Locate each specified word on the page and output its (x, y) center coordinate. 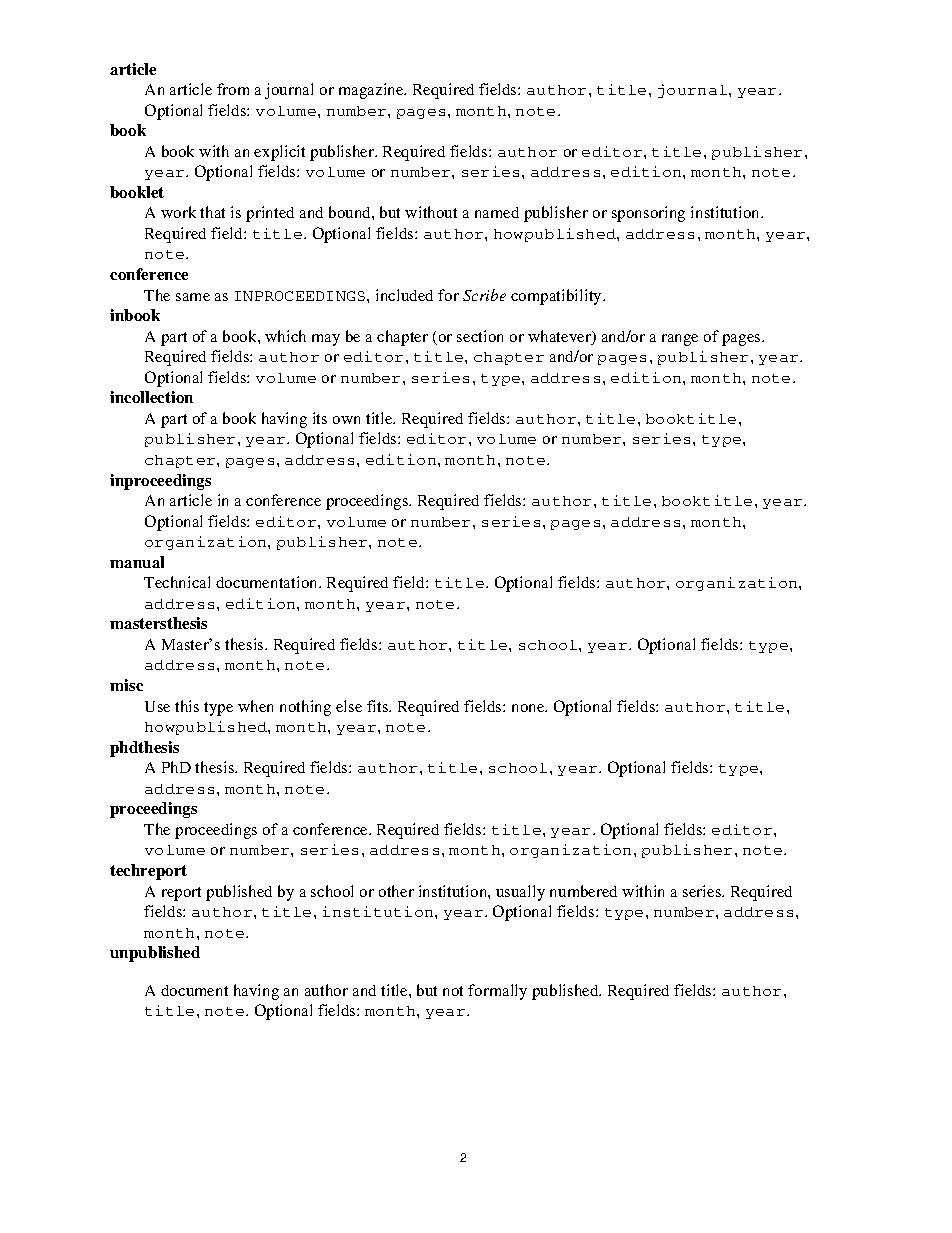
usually (520, 893)
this (187, 706)
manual (137, 562)
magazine (372, 91)
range (680, 340)
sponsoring (648, 214)
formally (497, 992)
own (346, 420)
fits (379, 706)
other (396, 891)
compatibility (557, 297)
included (404, 295)
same (193, 297)
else (349, 706)
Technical (177, 582)
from (233, 89)
